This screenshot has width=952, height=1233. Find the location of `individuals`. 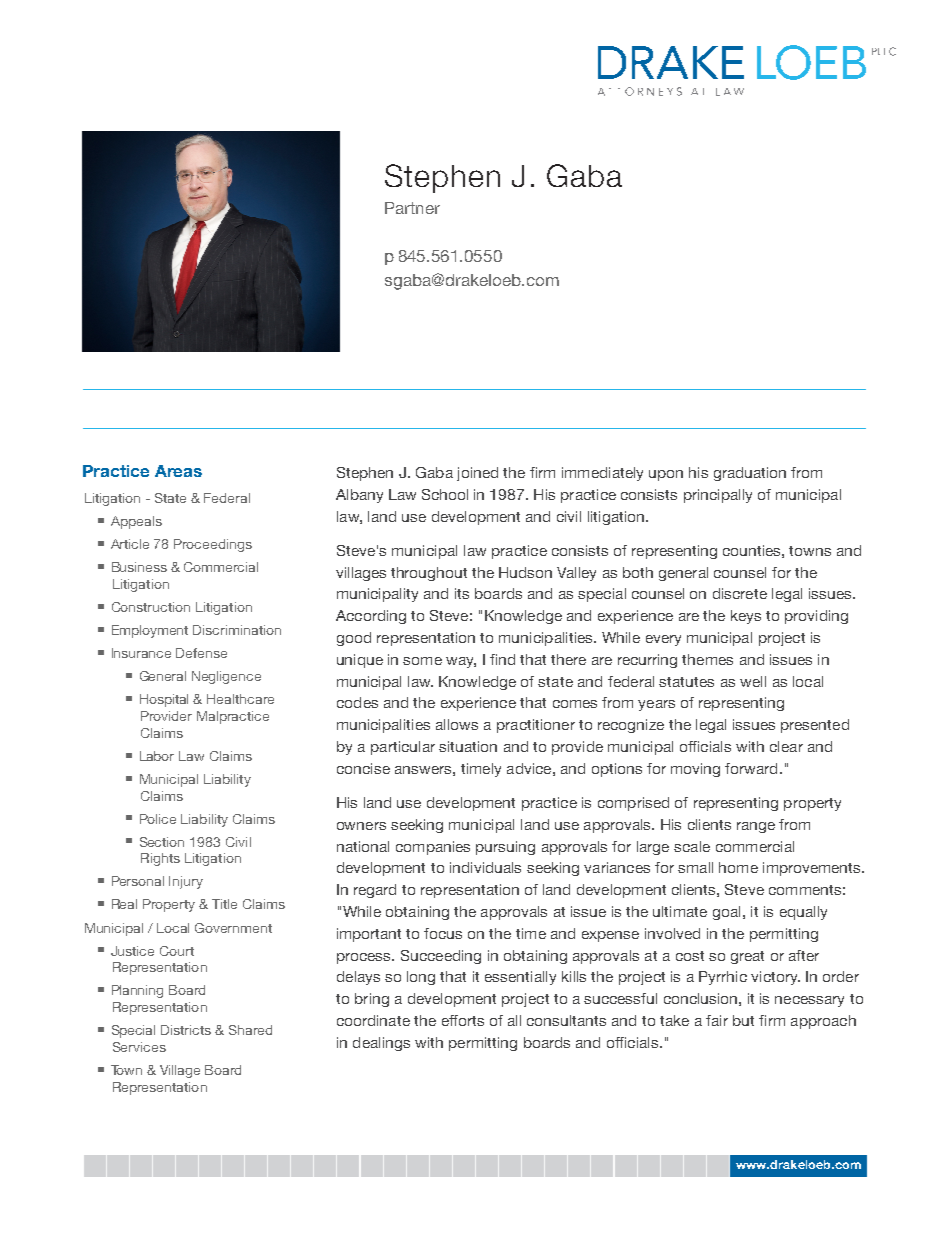

individuals is located at coordinates (485, 867).
